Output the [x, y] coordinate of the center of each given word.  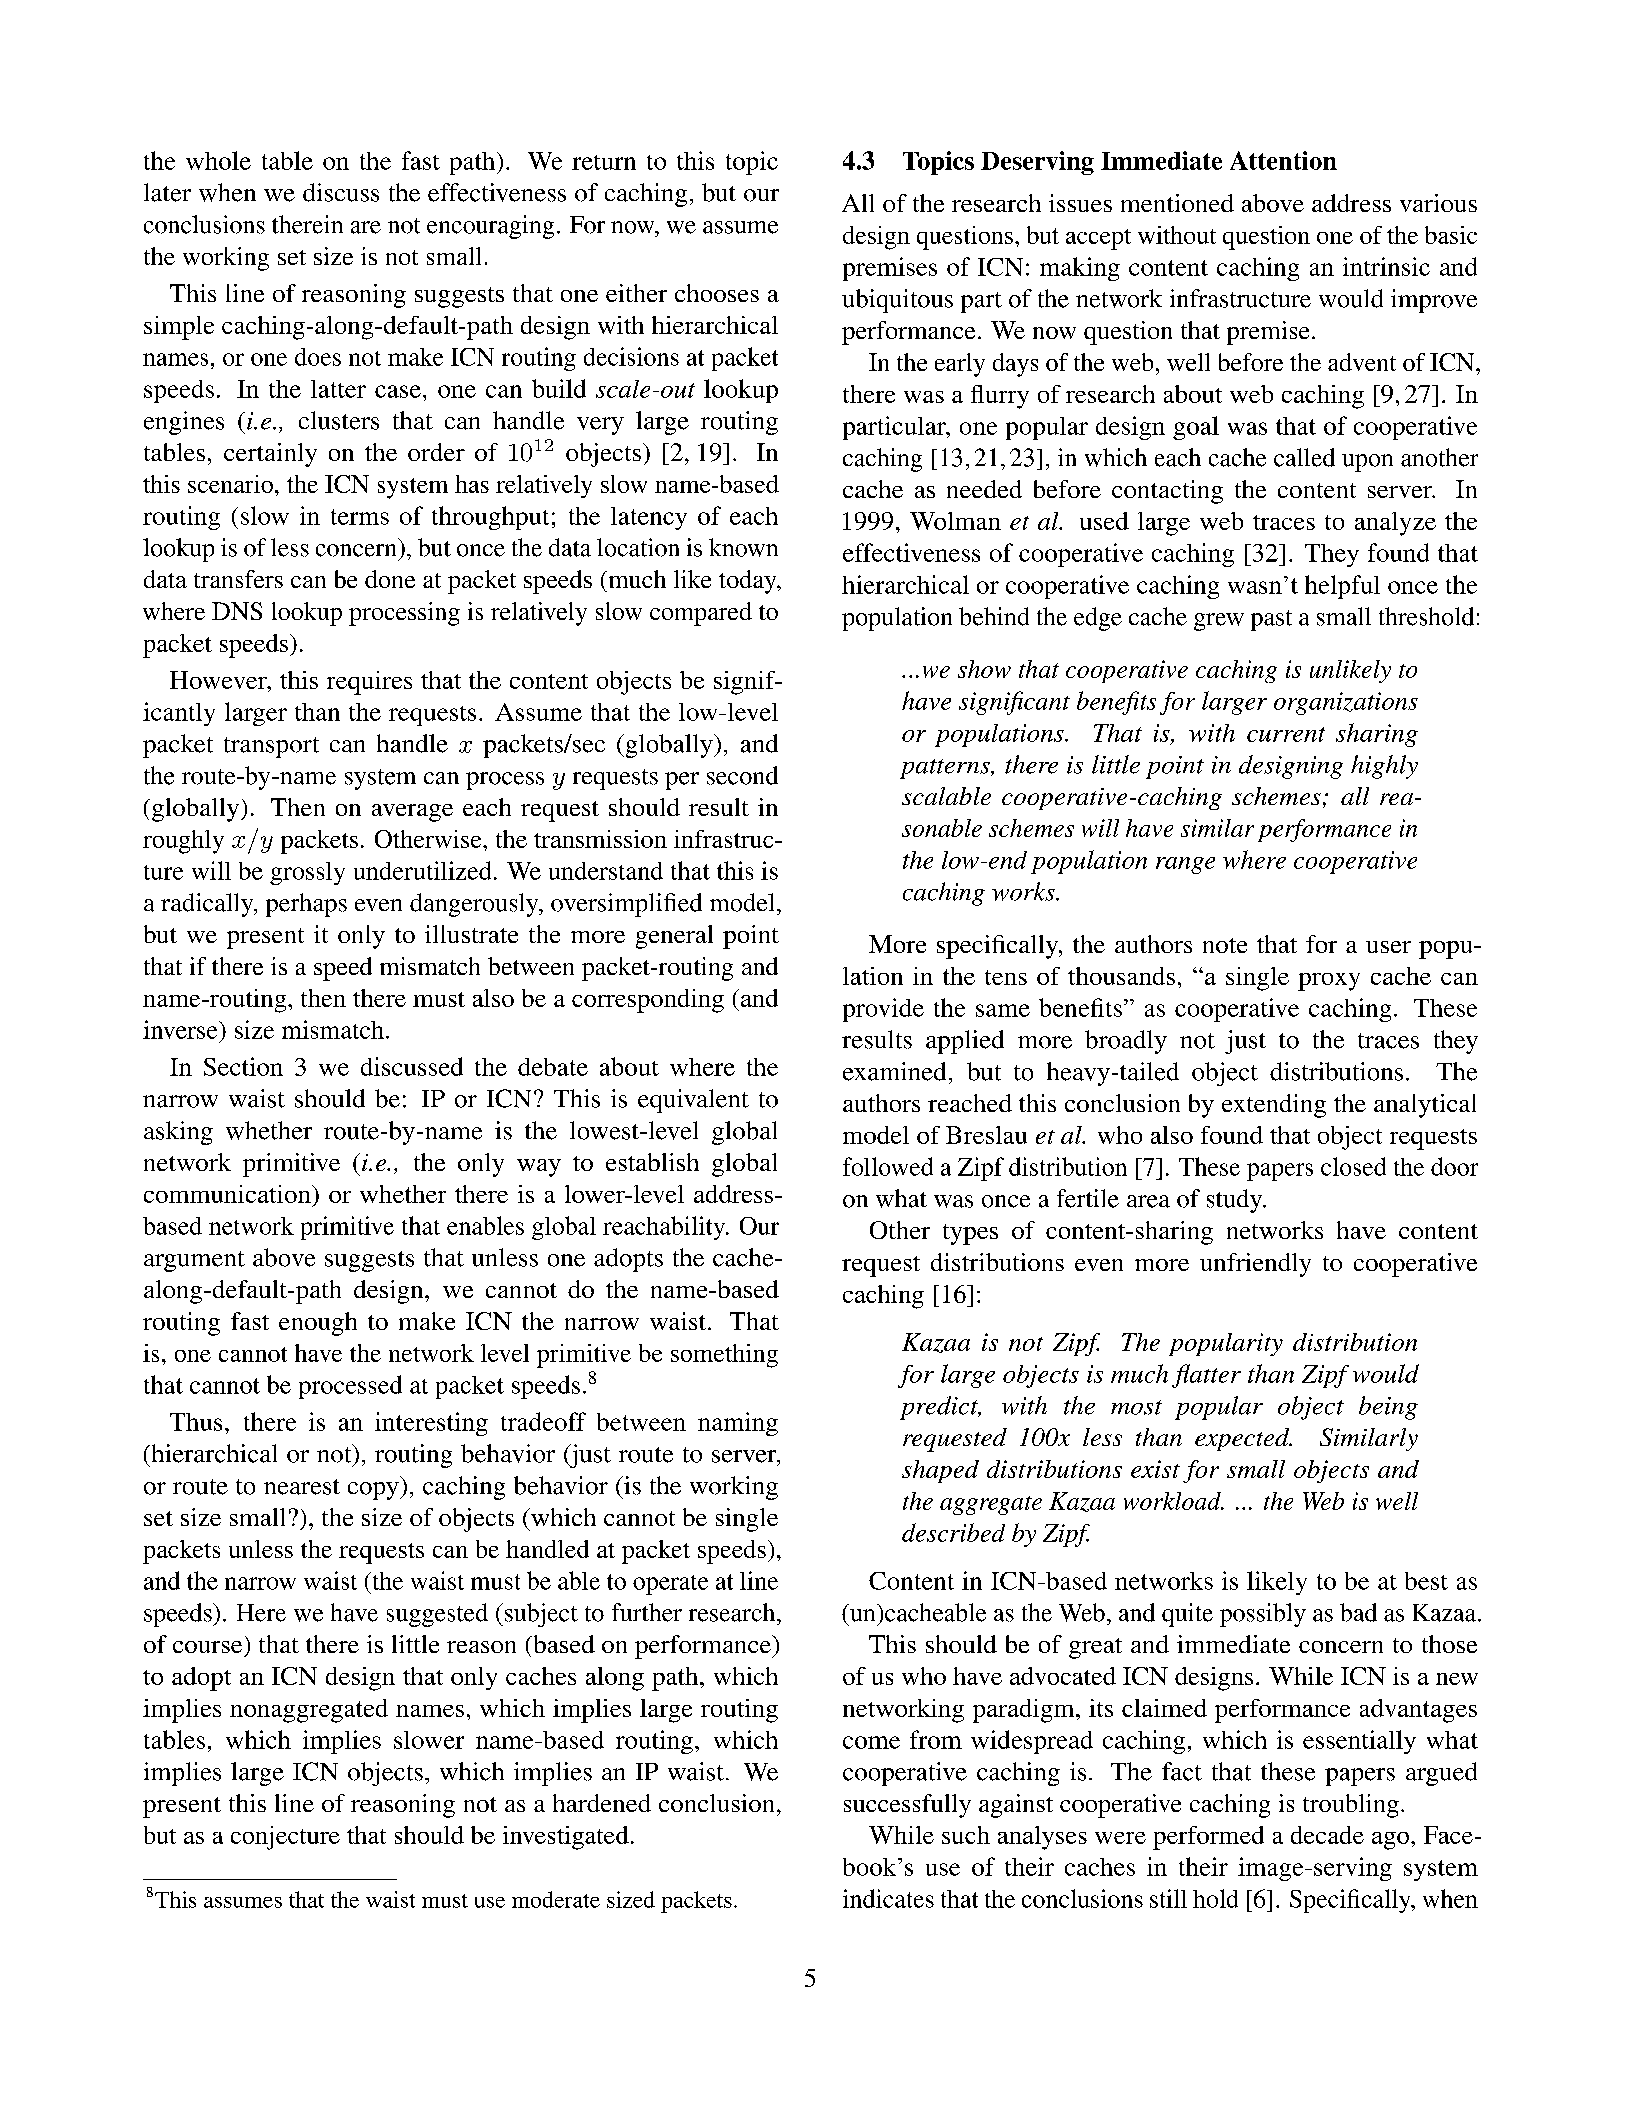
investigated [566, 1838]
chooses [717, 293]
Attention [1283, 160]
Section [243, 1066]
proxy [1329, 982]
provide [883, 1010]
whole [218, 160]
